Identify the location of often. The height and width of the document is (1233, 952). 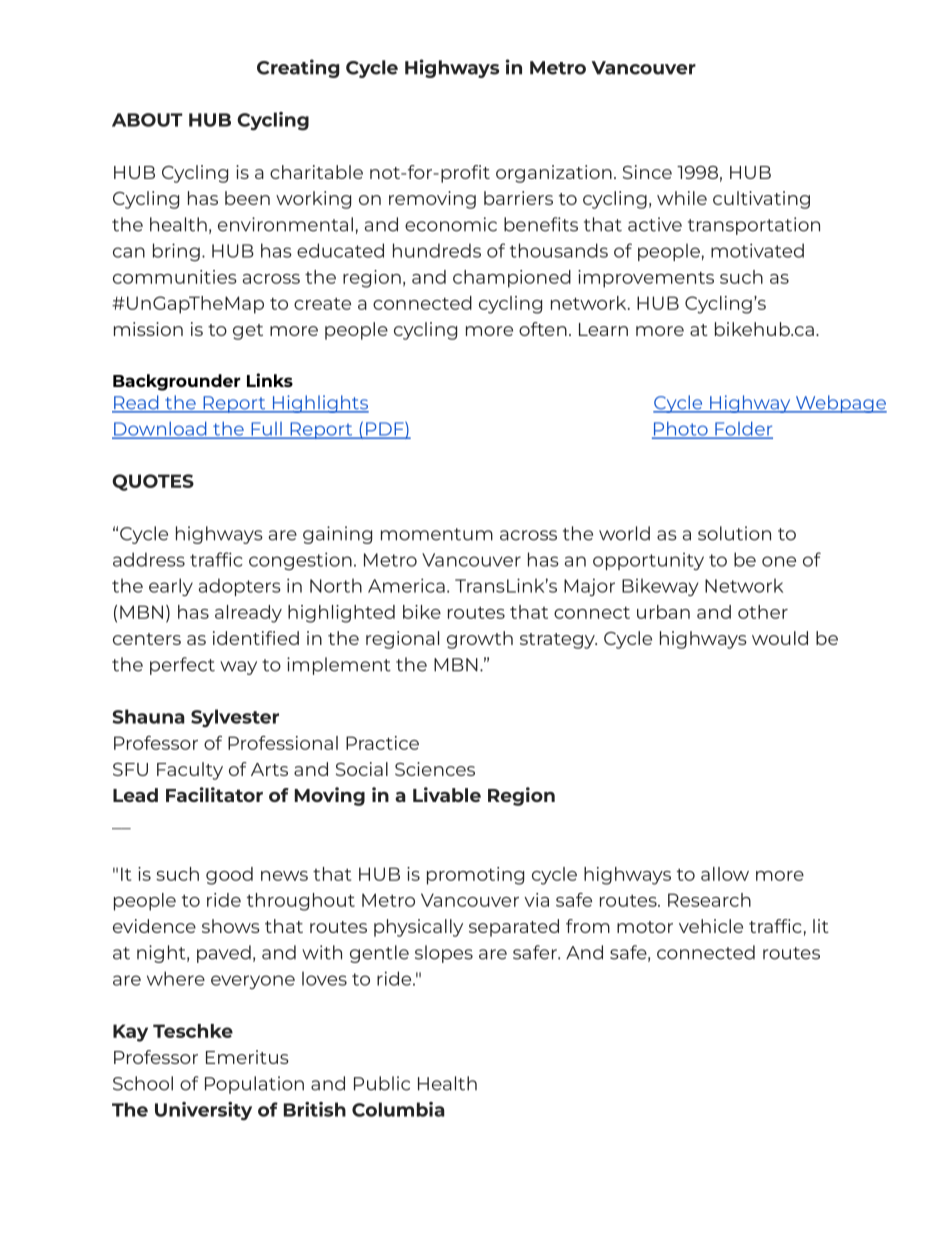
(543, 329).
